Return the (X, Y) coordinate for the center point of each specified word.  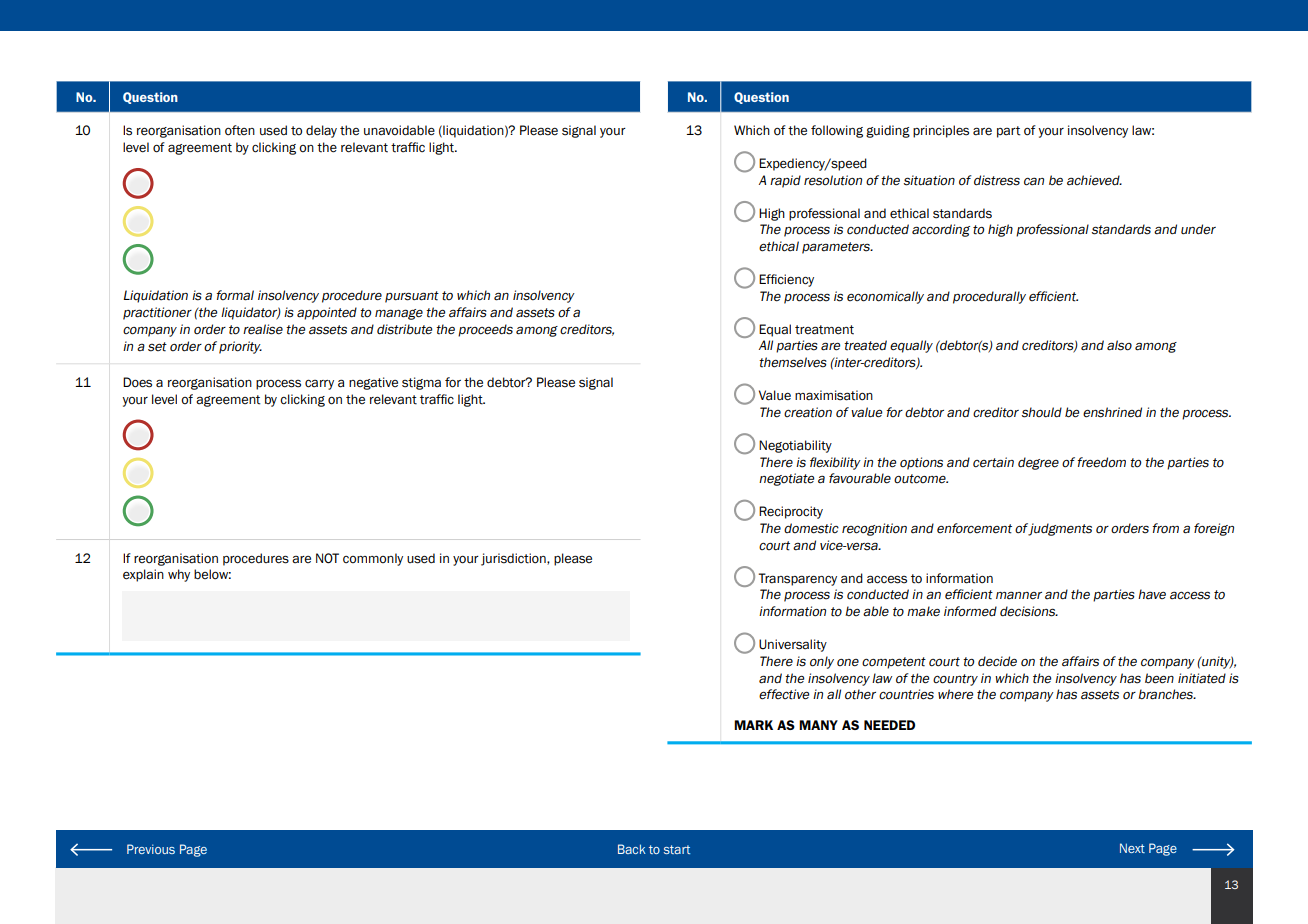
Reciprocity (791, 512)
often (240, 130)
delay (321, 131)
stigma (421, 383)
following (837, 131)
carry (319, 384)
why (179, 575)
